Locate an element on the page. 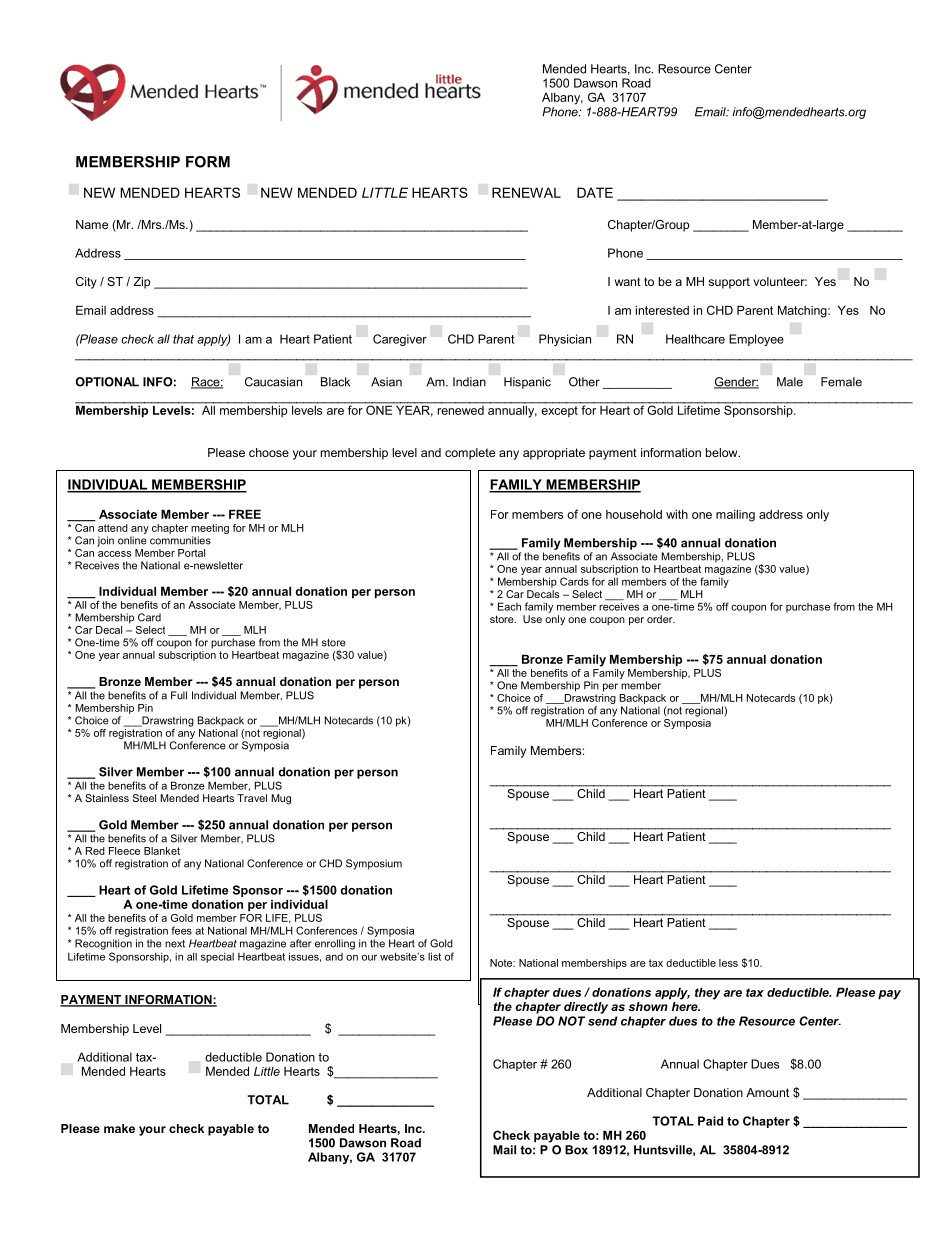 The image size is (952, 1233). Full is located at coordinates (179, 695).
